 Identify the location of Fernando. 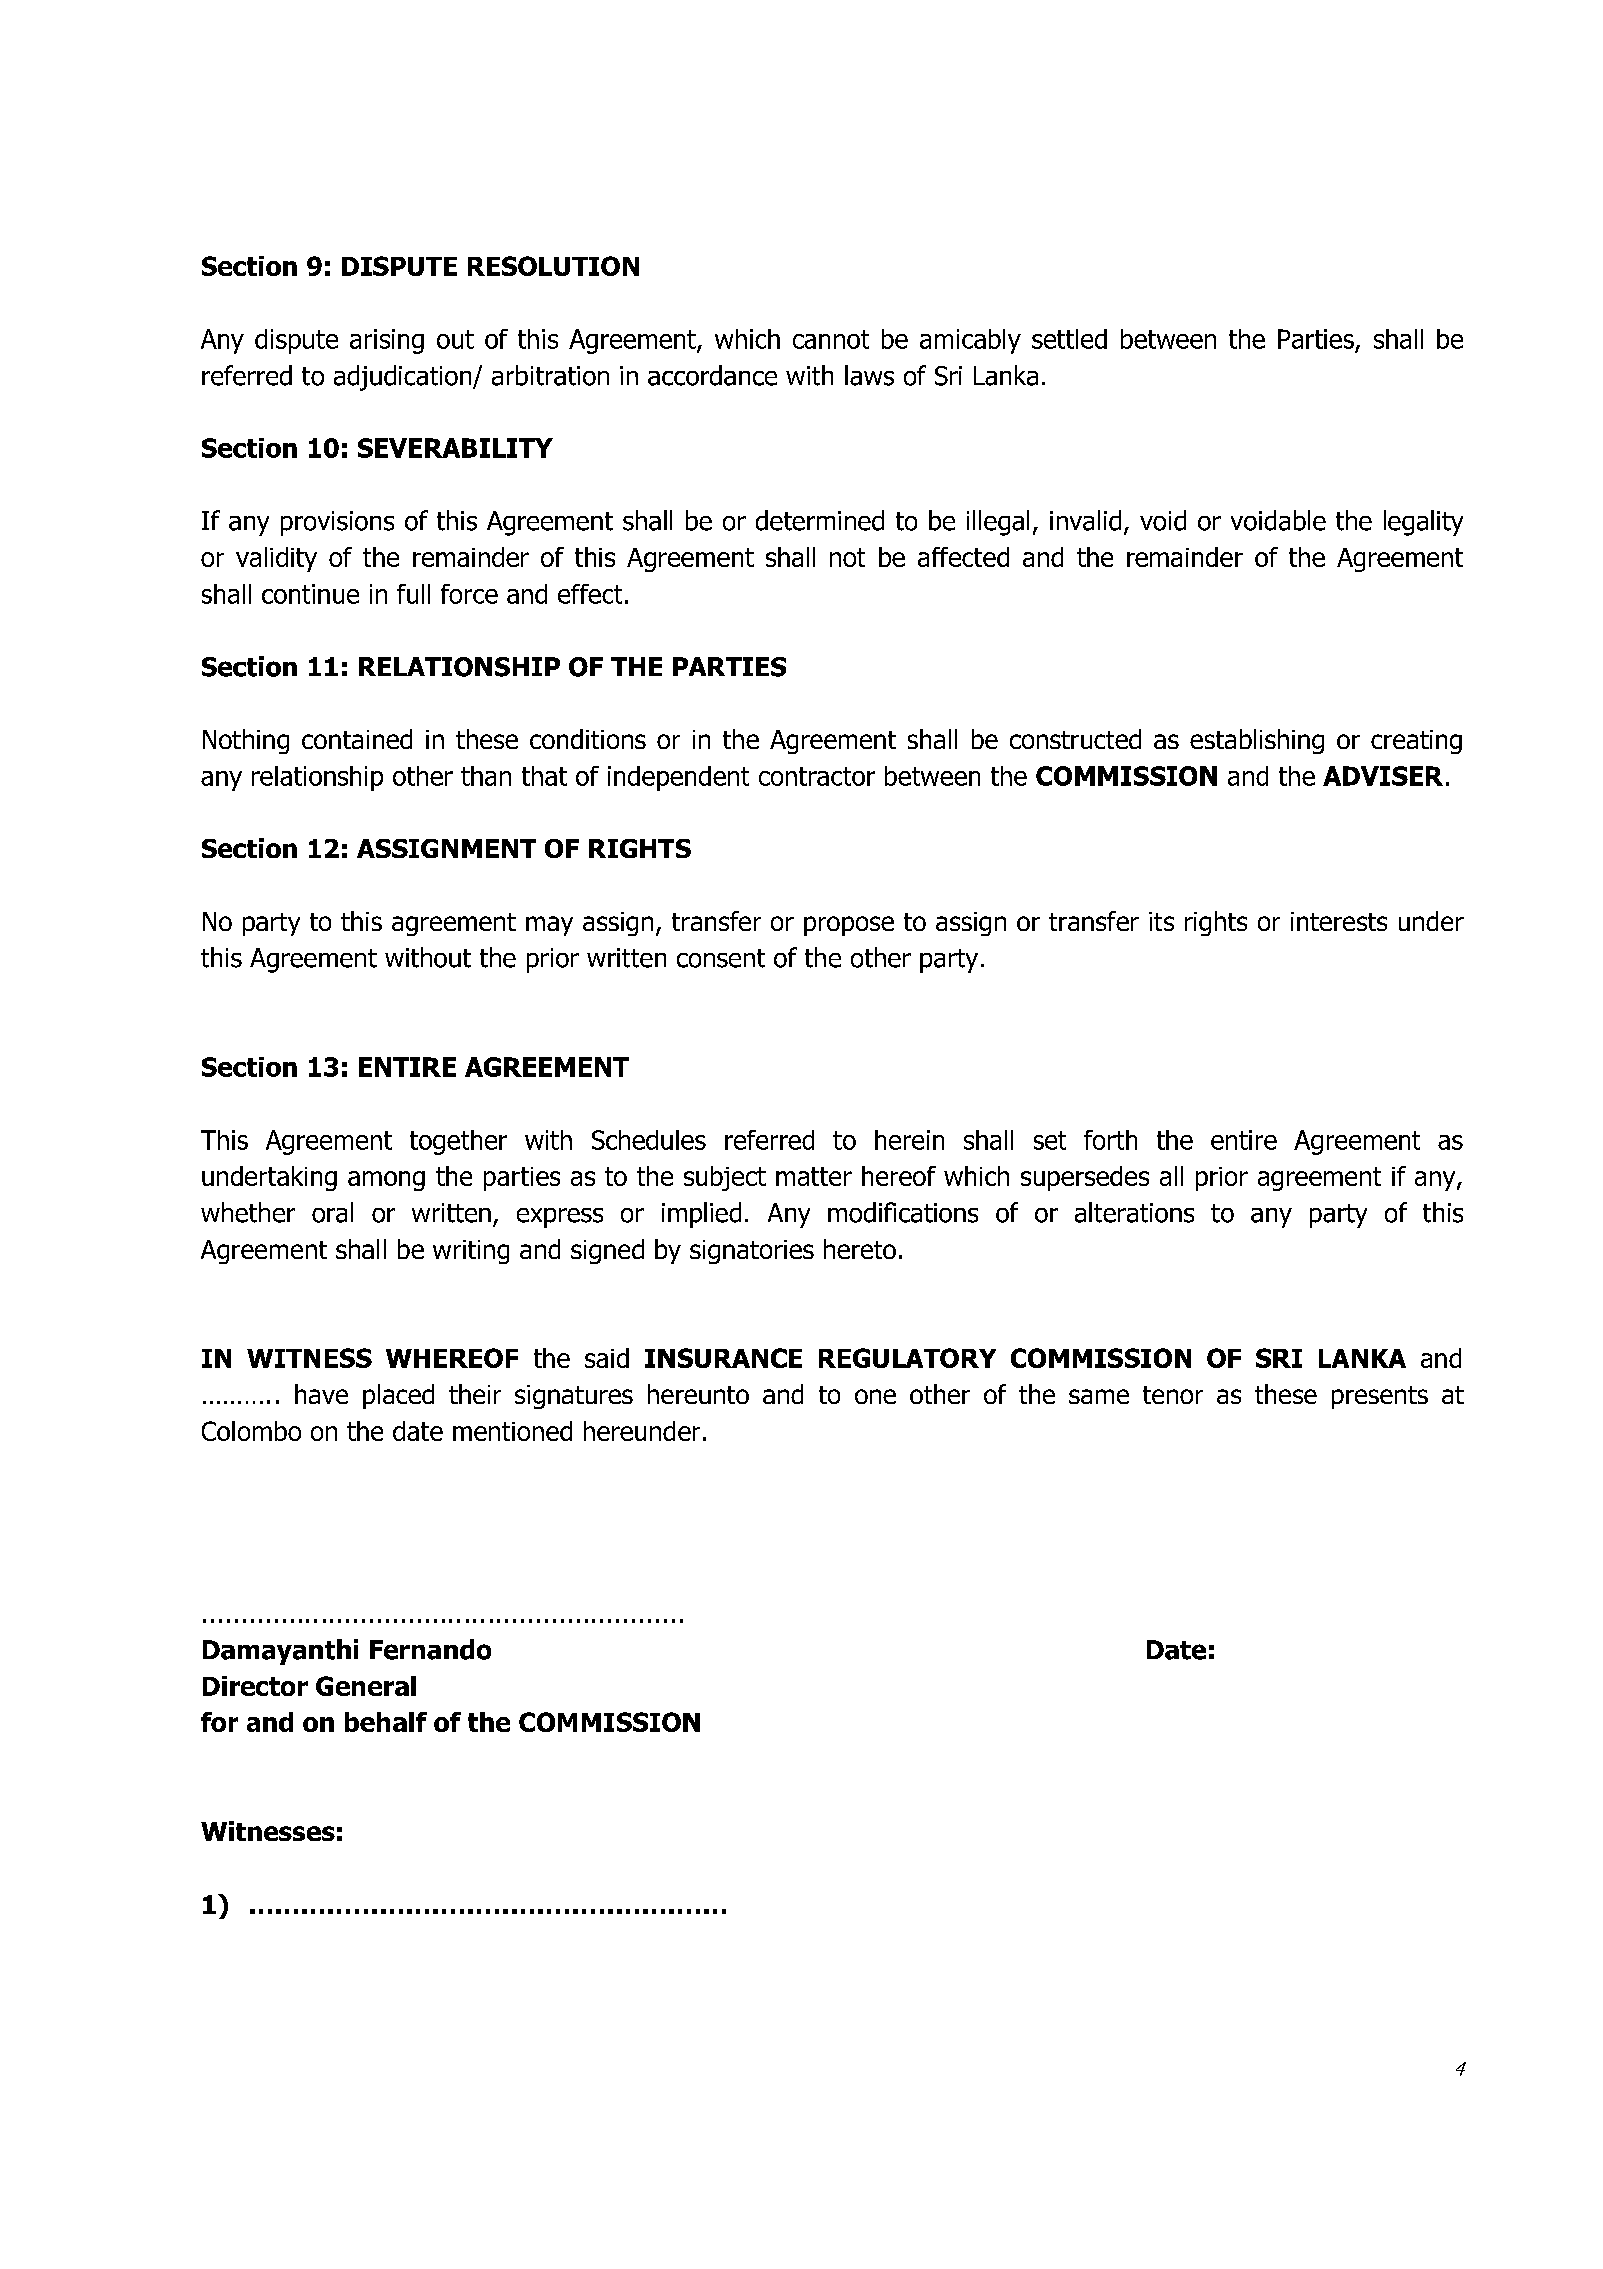
(430, 1649).
